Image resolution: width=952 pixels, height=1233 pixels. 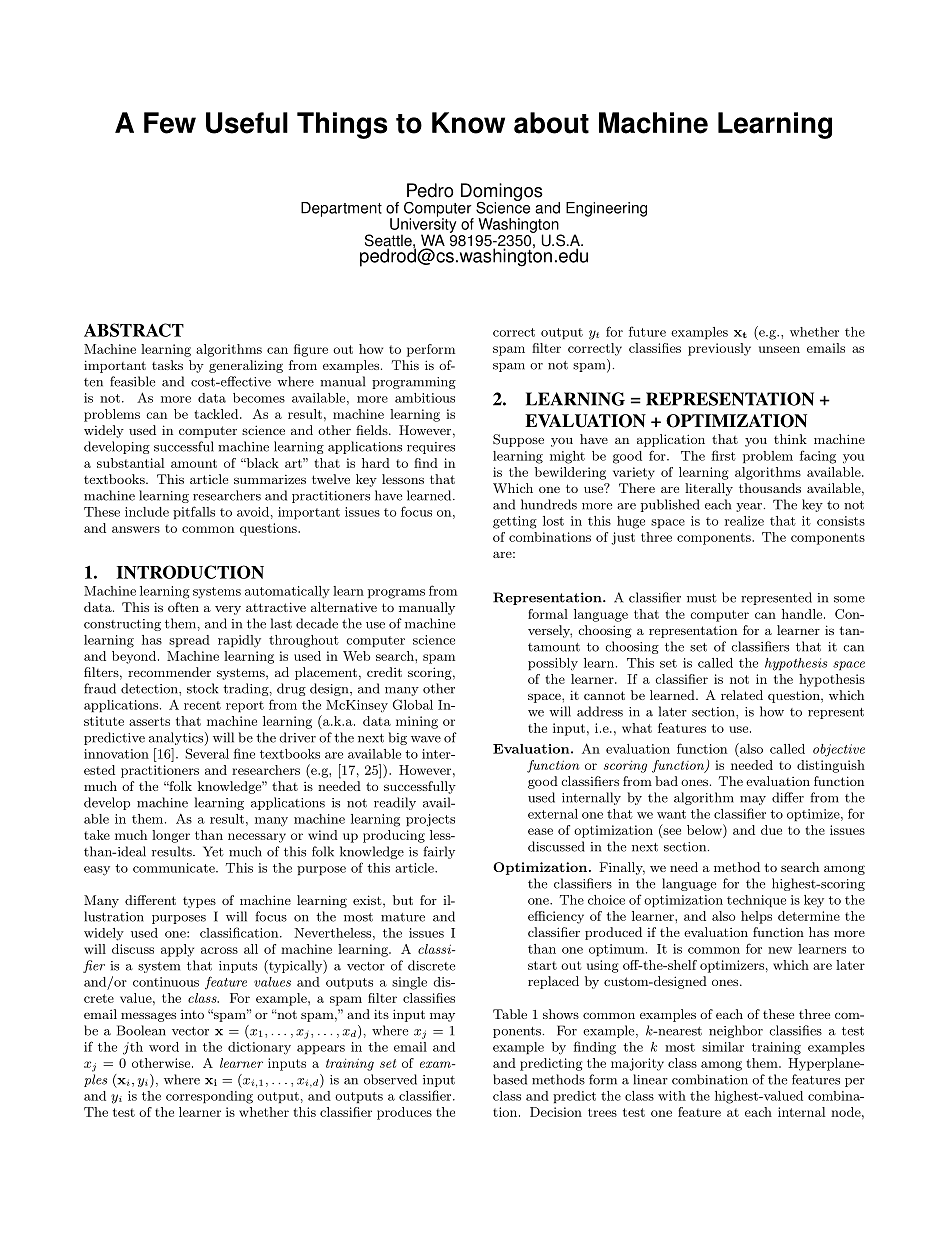 I want to click on often, so click(x=183, y=607).
